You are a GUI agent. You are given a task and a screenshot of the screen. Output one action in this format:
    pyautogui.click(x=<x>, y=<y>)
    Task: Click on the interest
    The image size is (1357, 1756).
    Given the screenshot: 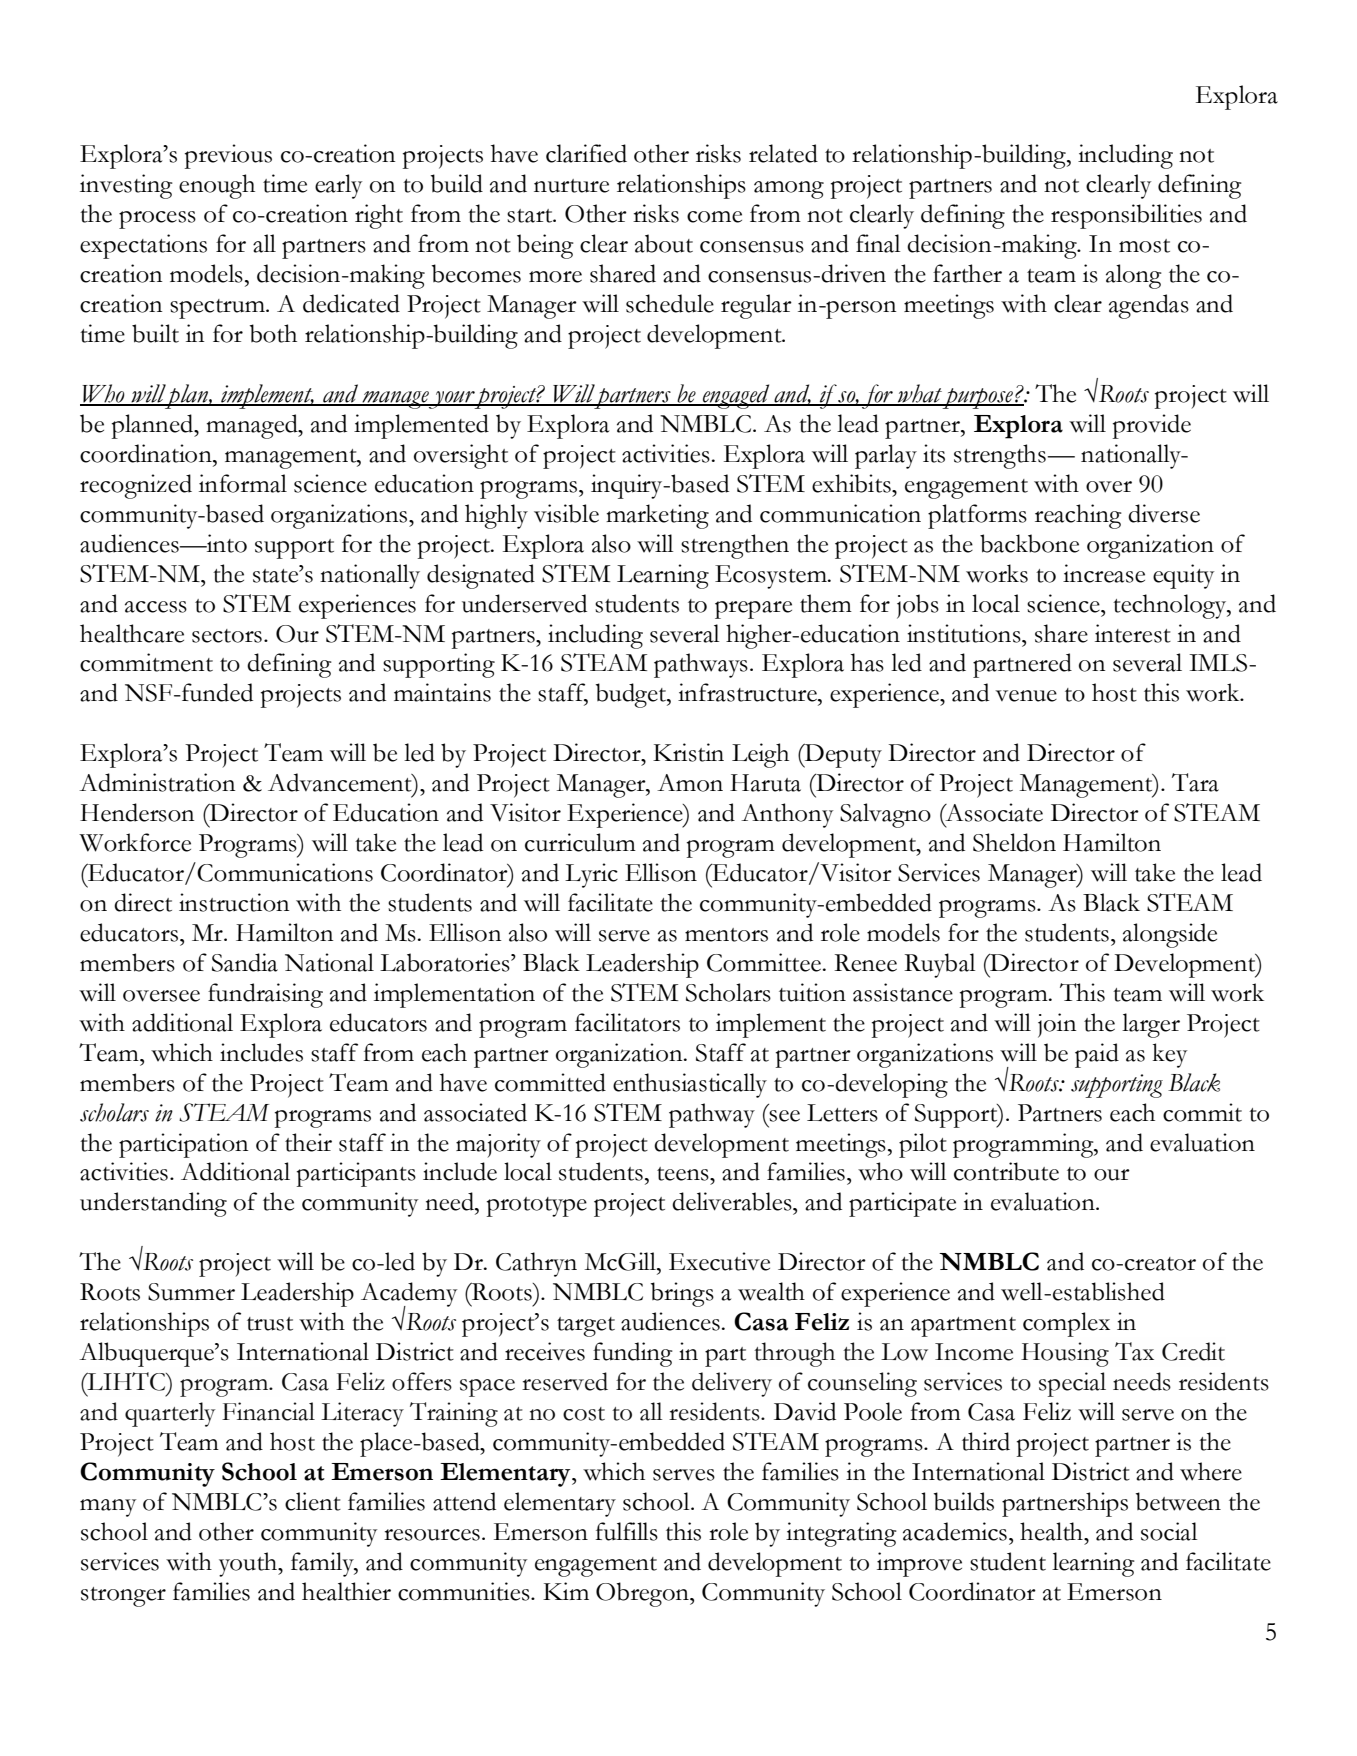 What is the action you would take?
    pyautogui.click(x=1133, y=633)
